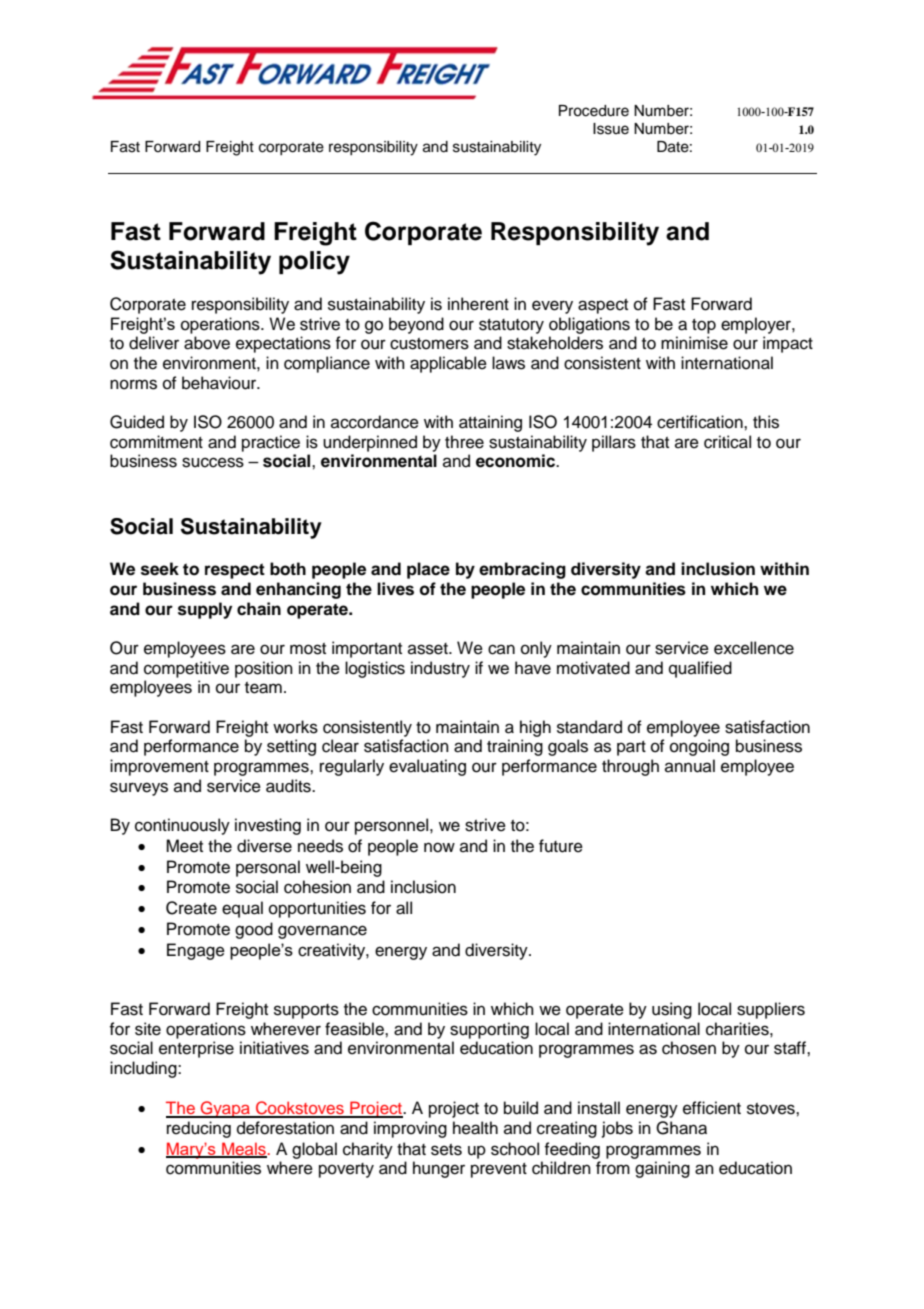 This image has height=1309, width=924. What do you see at coordinates (314, 263) in the image?
I see `policy` at bounding box center [314, 263].
